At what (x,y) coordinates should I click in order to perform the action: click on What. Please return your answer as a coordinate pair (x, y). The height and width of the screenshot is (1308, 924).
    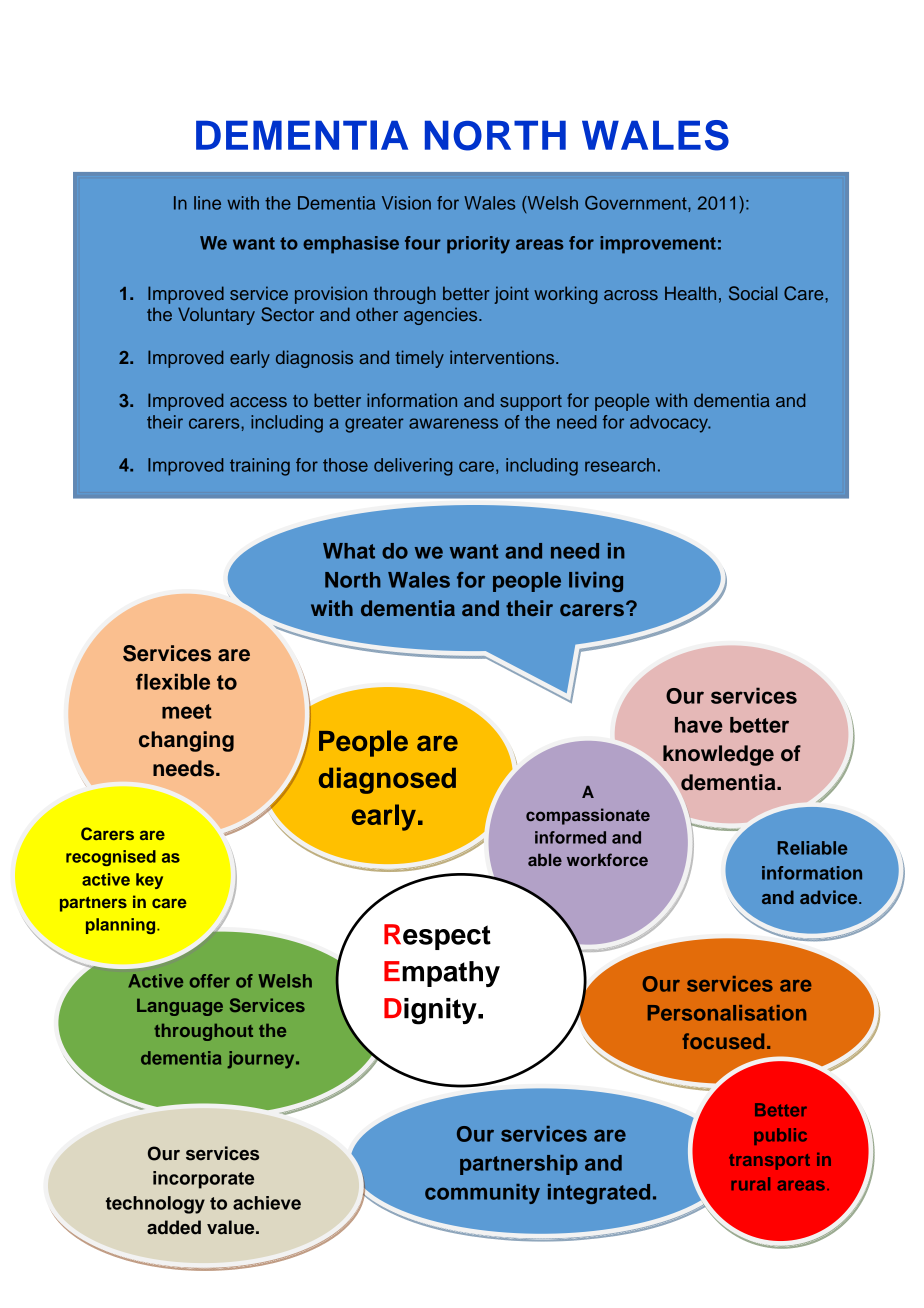
    Looking at the image, I should click on (349, 551).
